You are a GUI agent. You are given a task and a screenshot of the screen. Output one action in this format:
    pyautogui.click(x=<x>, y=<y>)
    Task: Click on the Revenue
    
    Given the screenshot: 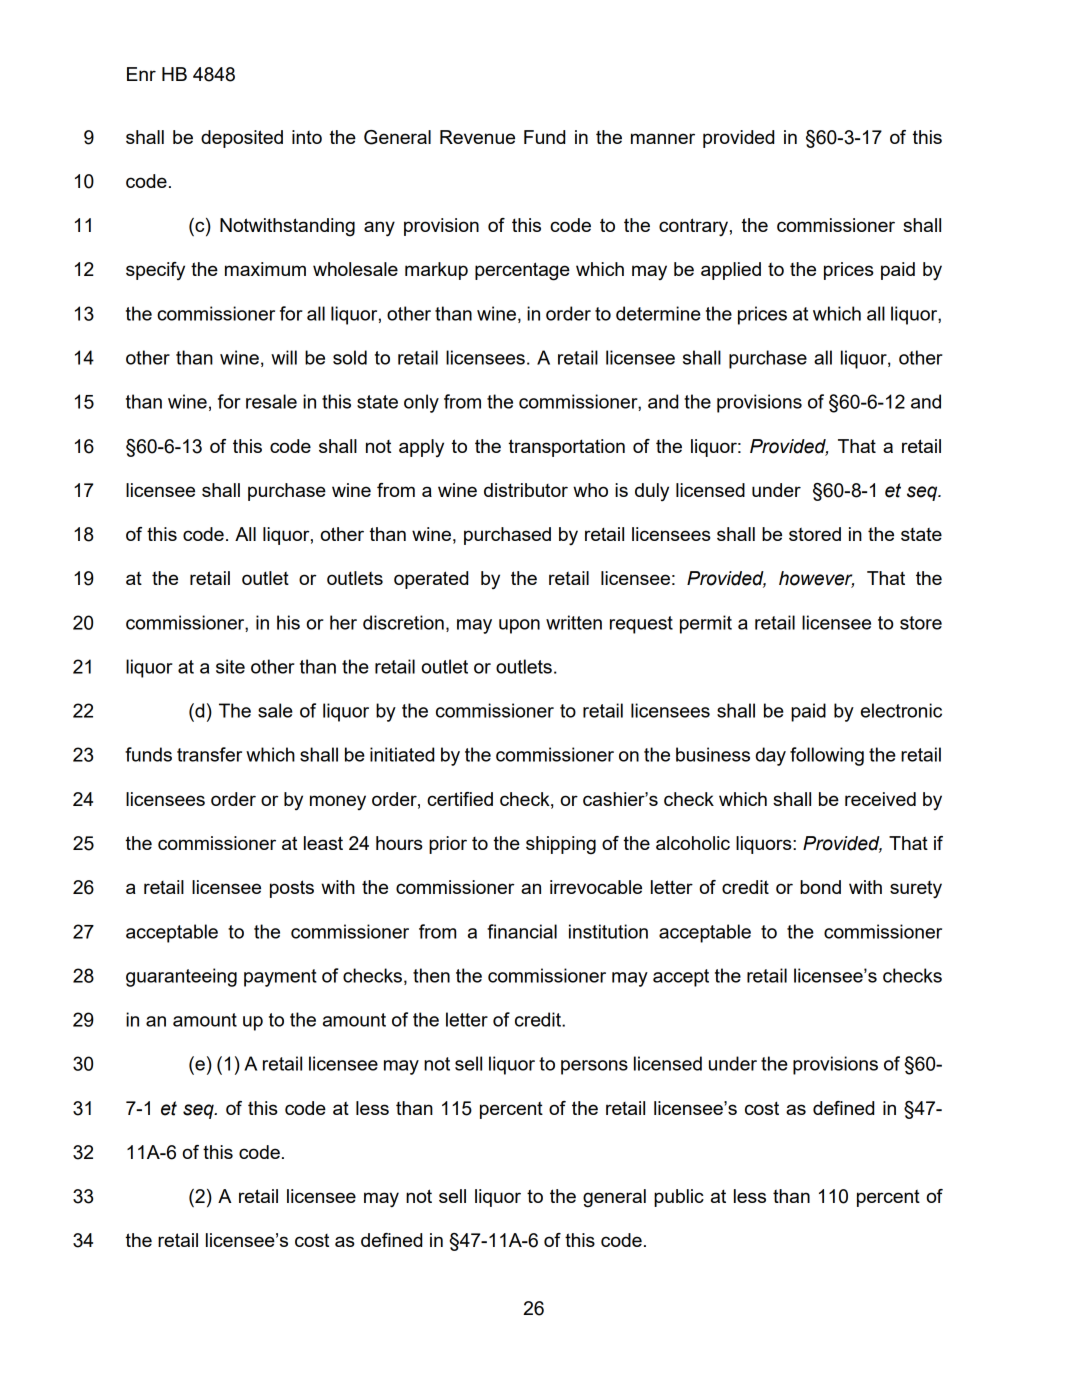 What is the action you would take?
    pyautogui.click(x=477, y=137)
